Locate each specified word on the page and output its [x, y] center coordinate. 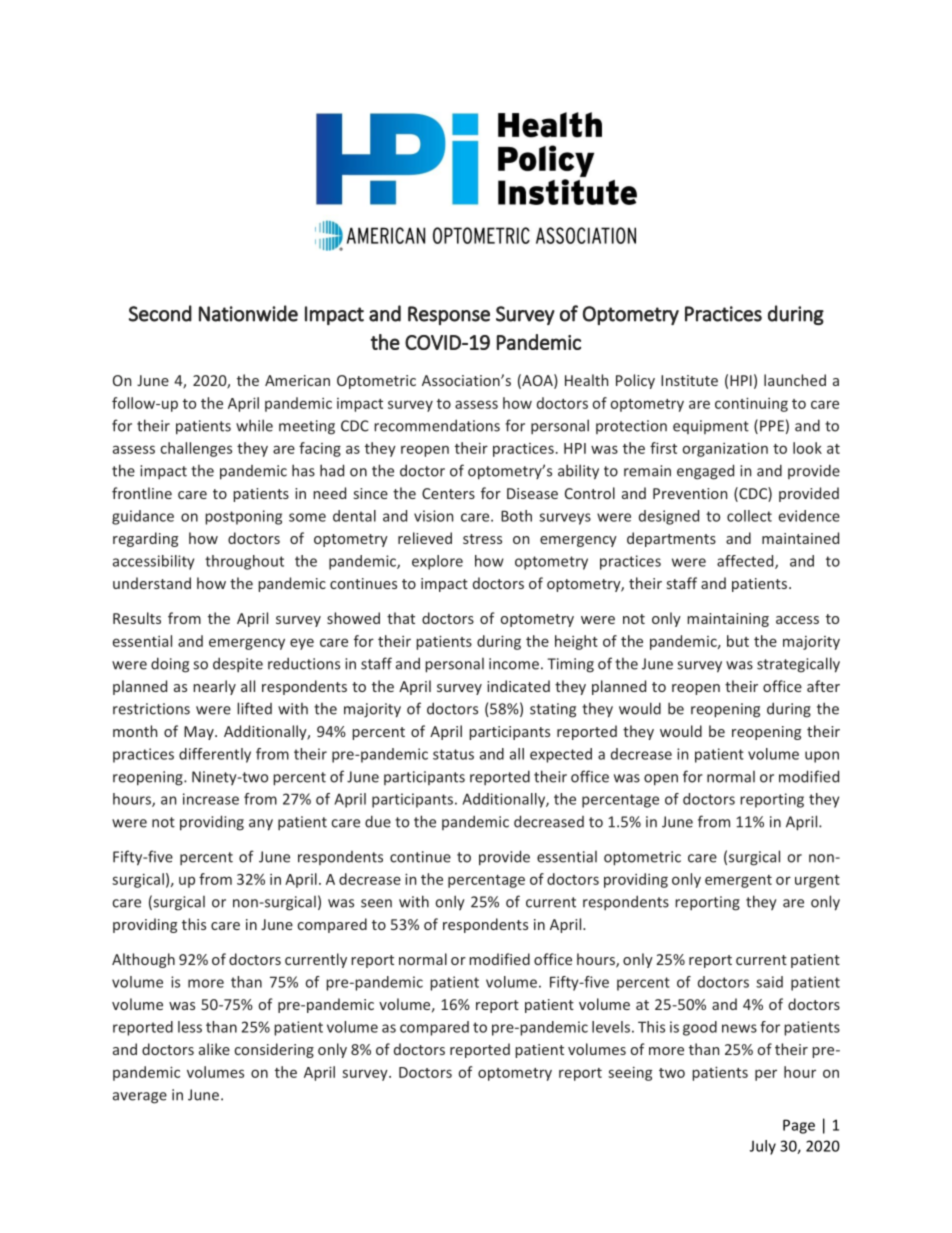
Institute [689, 380]
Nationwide [248, 313]
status [453, 754]
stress [482, 539]
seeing [630, 1073]
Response [449, 315]
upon [822, 757]
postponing [243, 517]
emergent [738, 881]
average [140, 1098]
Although [143, 960]
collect [749, 516]
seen [376, 903]
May [200, 733]
